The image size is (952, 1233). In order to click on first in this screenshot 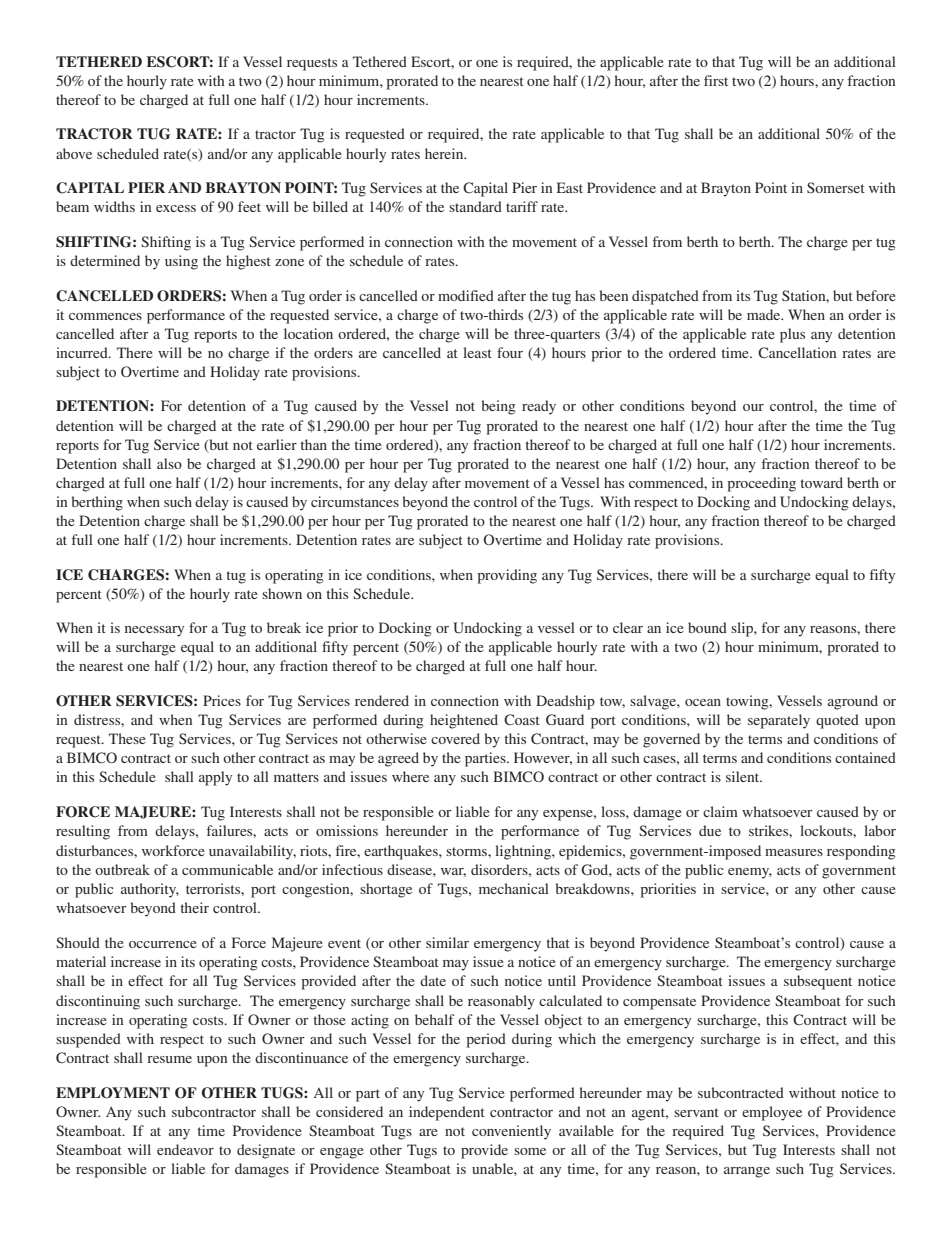, I will do `click(716, 80)`.
